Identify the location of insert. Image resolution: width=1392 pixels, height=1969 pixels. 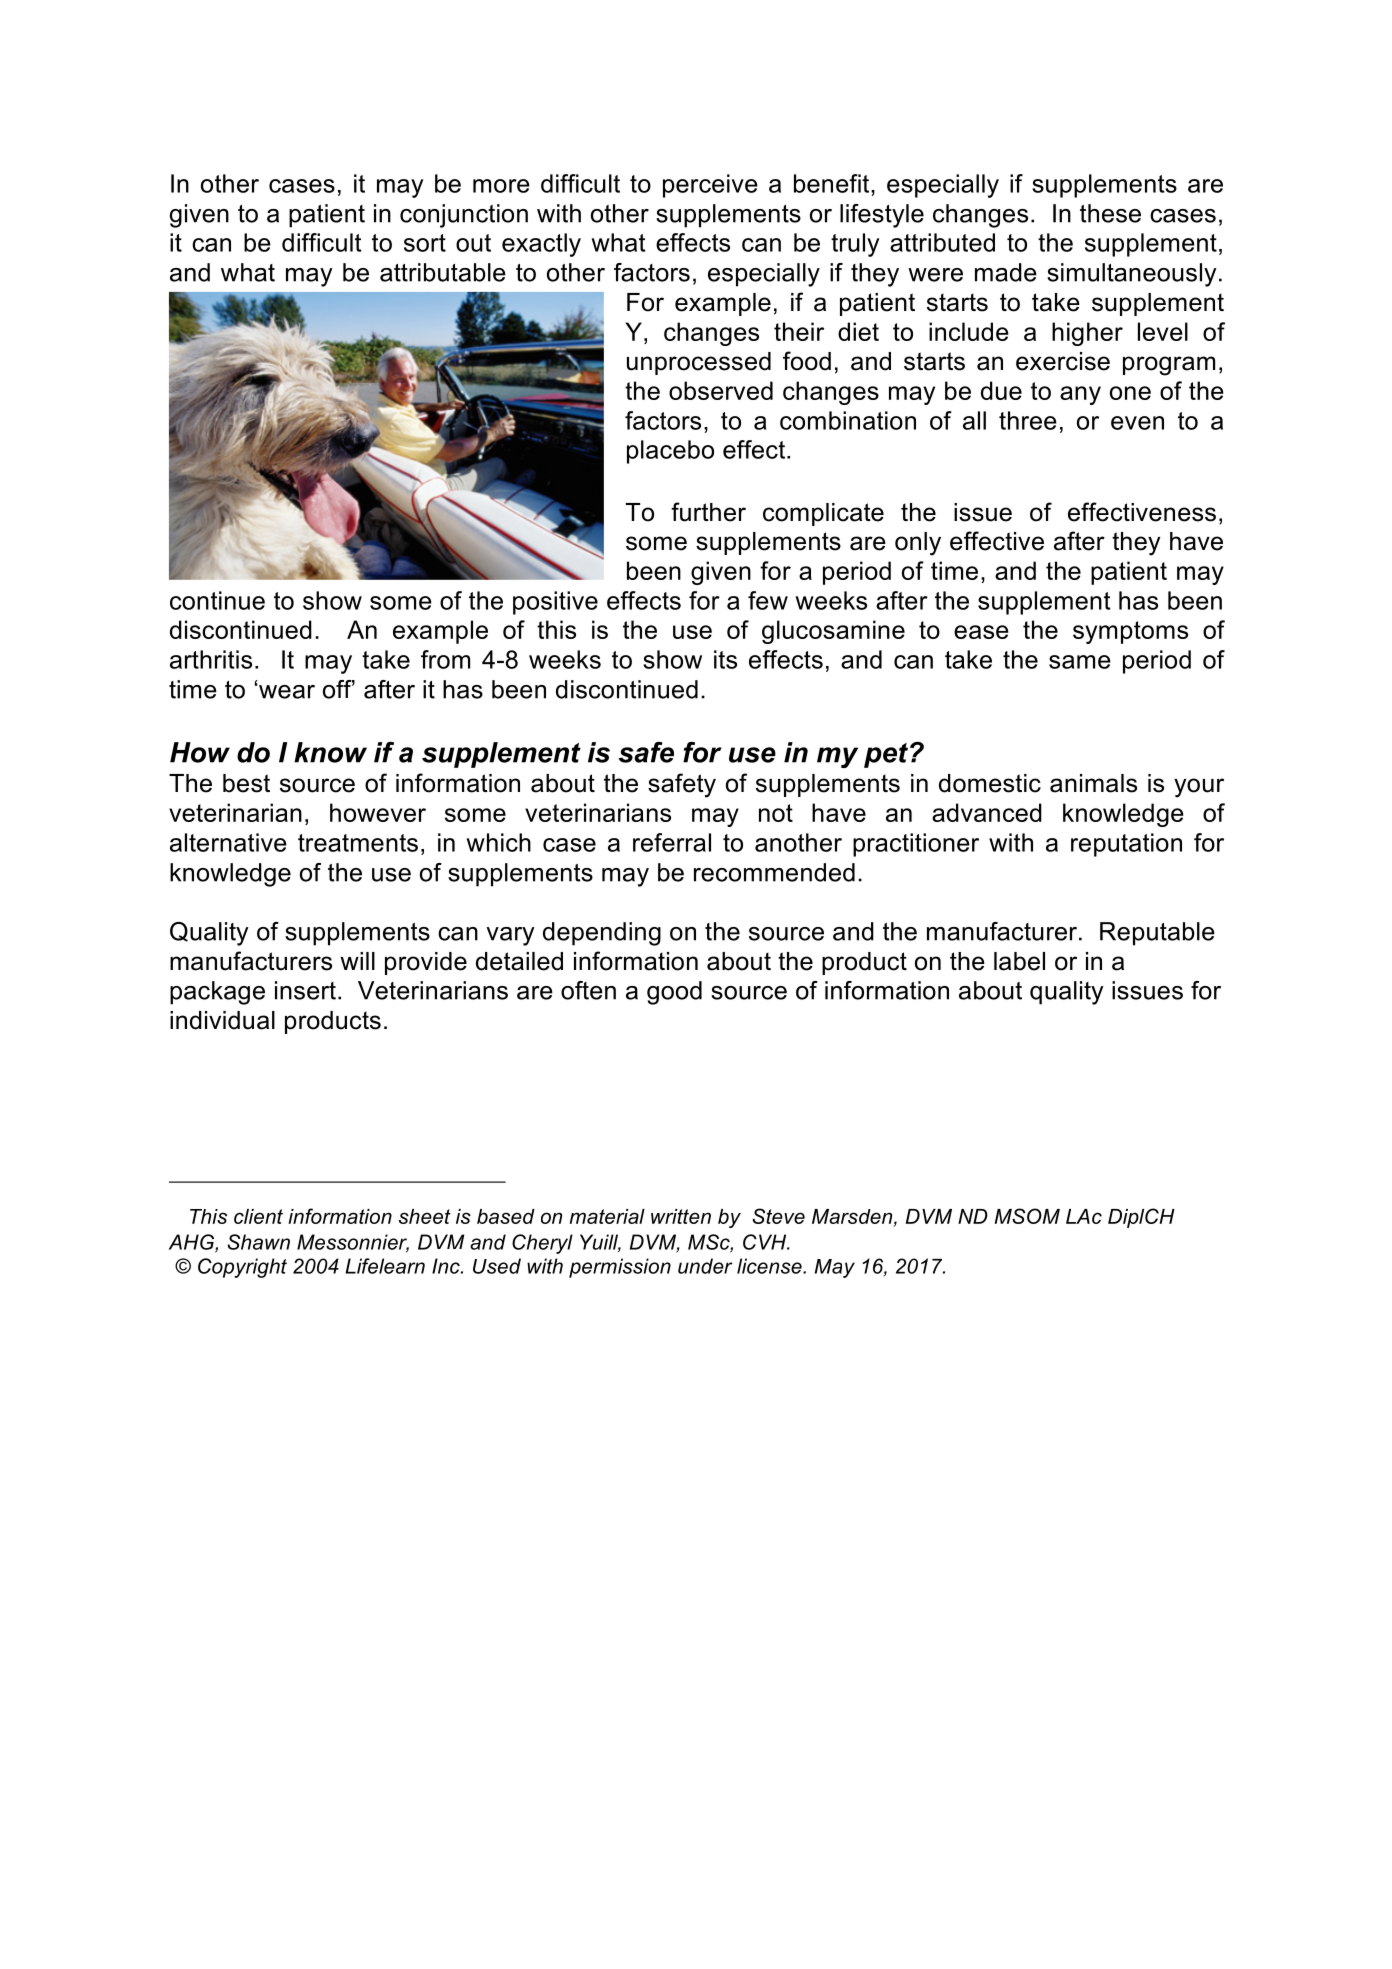
(305, 990).
